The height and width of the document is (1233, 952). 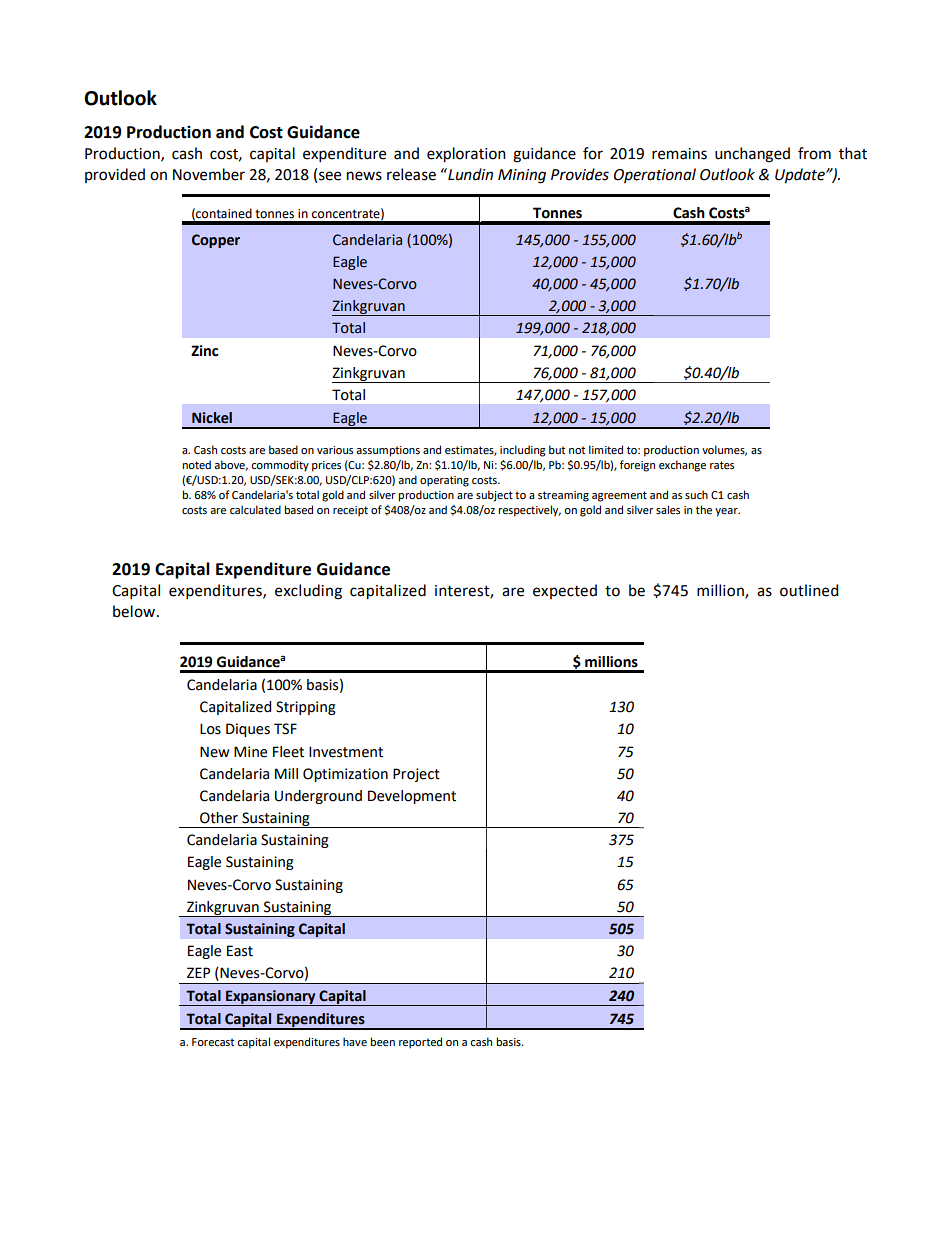 I want to click on expected, so click(x=565, y=591).
